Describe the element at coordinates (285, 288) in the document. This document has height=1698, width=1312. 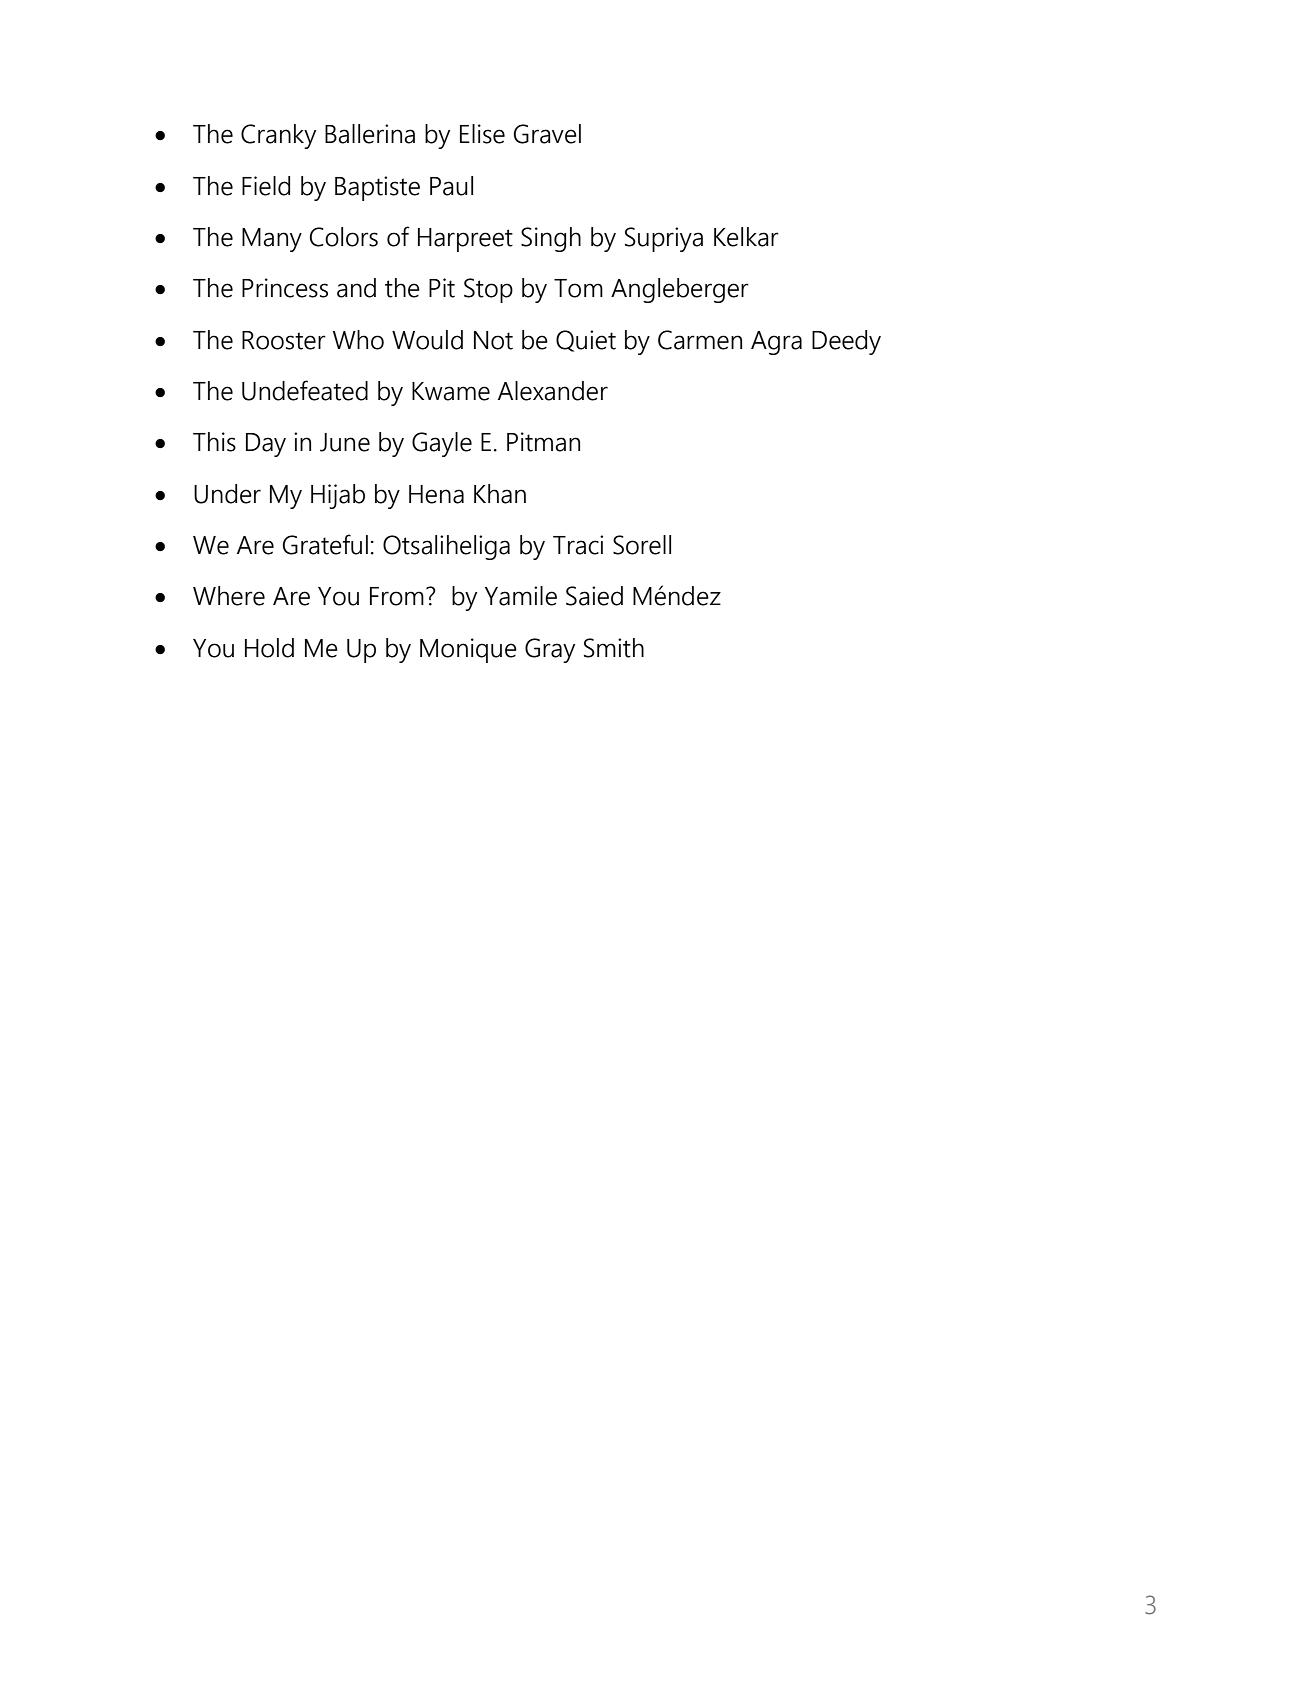
I see `Princess` at that location.
